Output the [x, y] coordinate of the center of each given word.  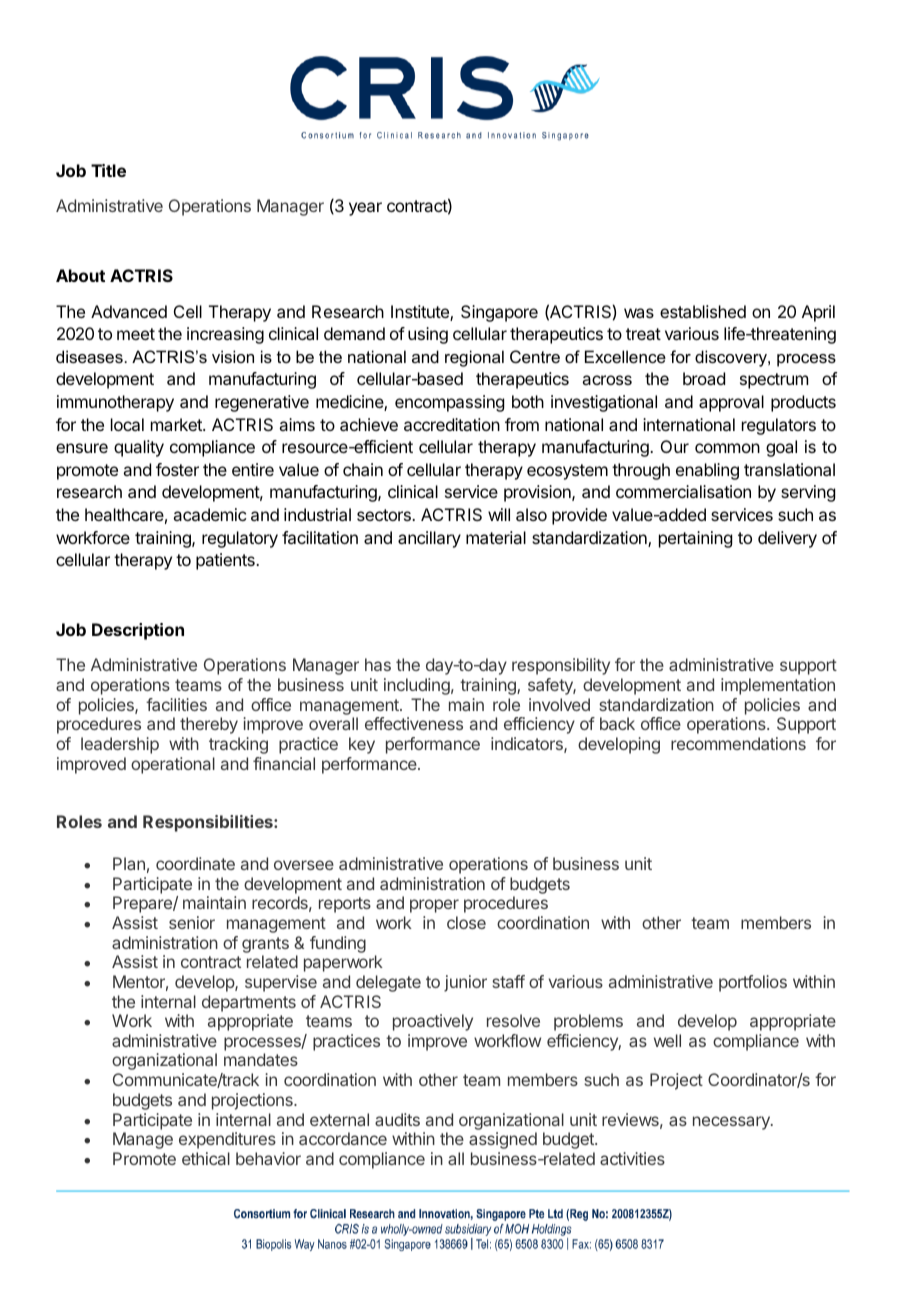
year [365, 209]
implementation [778, 686]
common [727, 448]
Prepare [143, 904]
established [703, 311]
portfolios [753, 983]
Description [138, 631]
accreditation [452, 424]
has [378, 664]
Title [108, 170]
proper [434, 906]
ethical [206, 1158]
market [177, 424]
